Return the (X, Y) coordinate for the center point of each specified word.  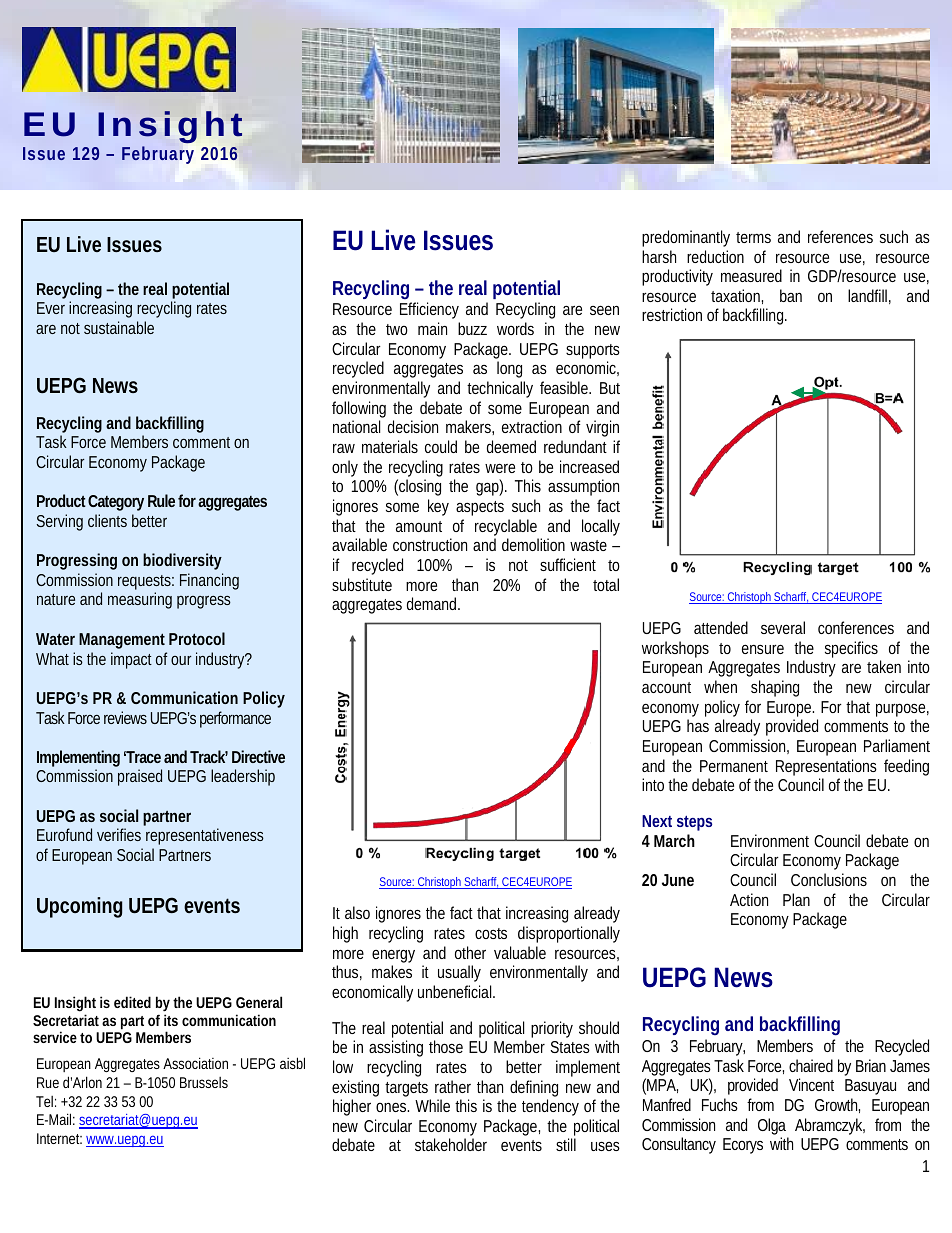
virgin (602, 428)
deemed (511, 446)
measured (751, 275)
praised (140, 777)
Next (657, 821)
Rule (161, 500)
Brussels (204, 1082)
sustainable (119, 327)
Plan (796, 899)
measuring (140, 600)
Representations (826, 767)
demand (433, 603)
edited (132, 1002)
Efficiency (429, 310)
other (470, 952)
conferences (856, 627)
